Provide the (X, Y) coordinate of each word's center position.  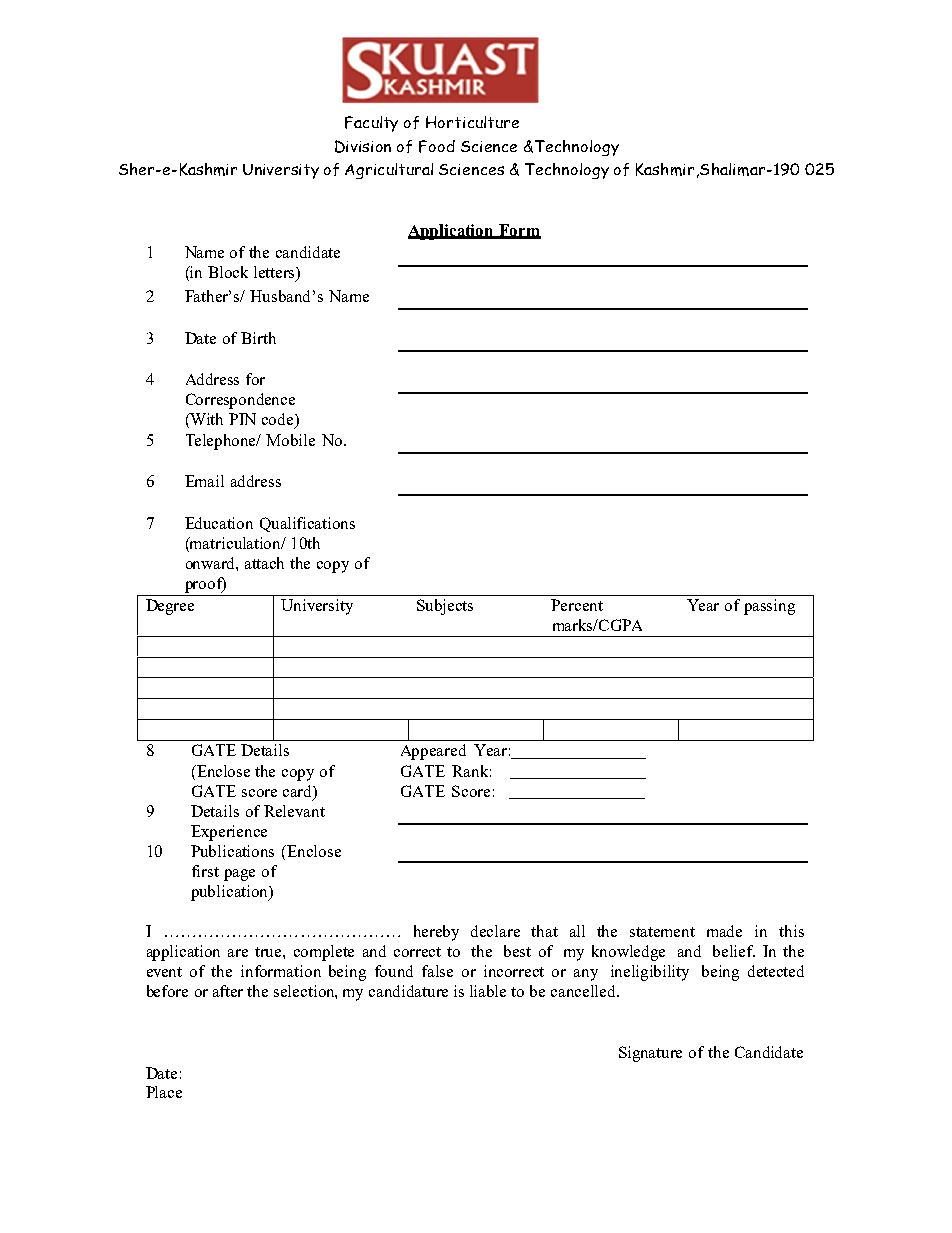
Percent (577, 605)
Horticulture (472, 122)
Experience (229, 833)
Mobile (290, 440)
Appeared (433, 752)
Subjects (445, 607)
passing (769, 607)
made (724, 931)
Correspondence (240, 401)
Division (363, 146)
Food (437, 146)
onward (212, 564)
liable (488, 991)
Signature (650, 1054)
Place (164, 1092)
